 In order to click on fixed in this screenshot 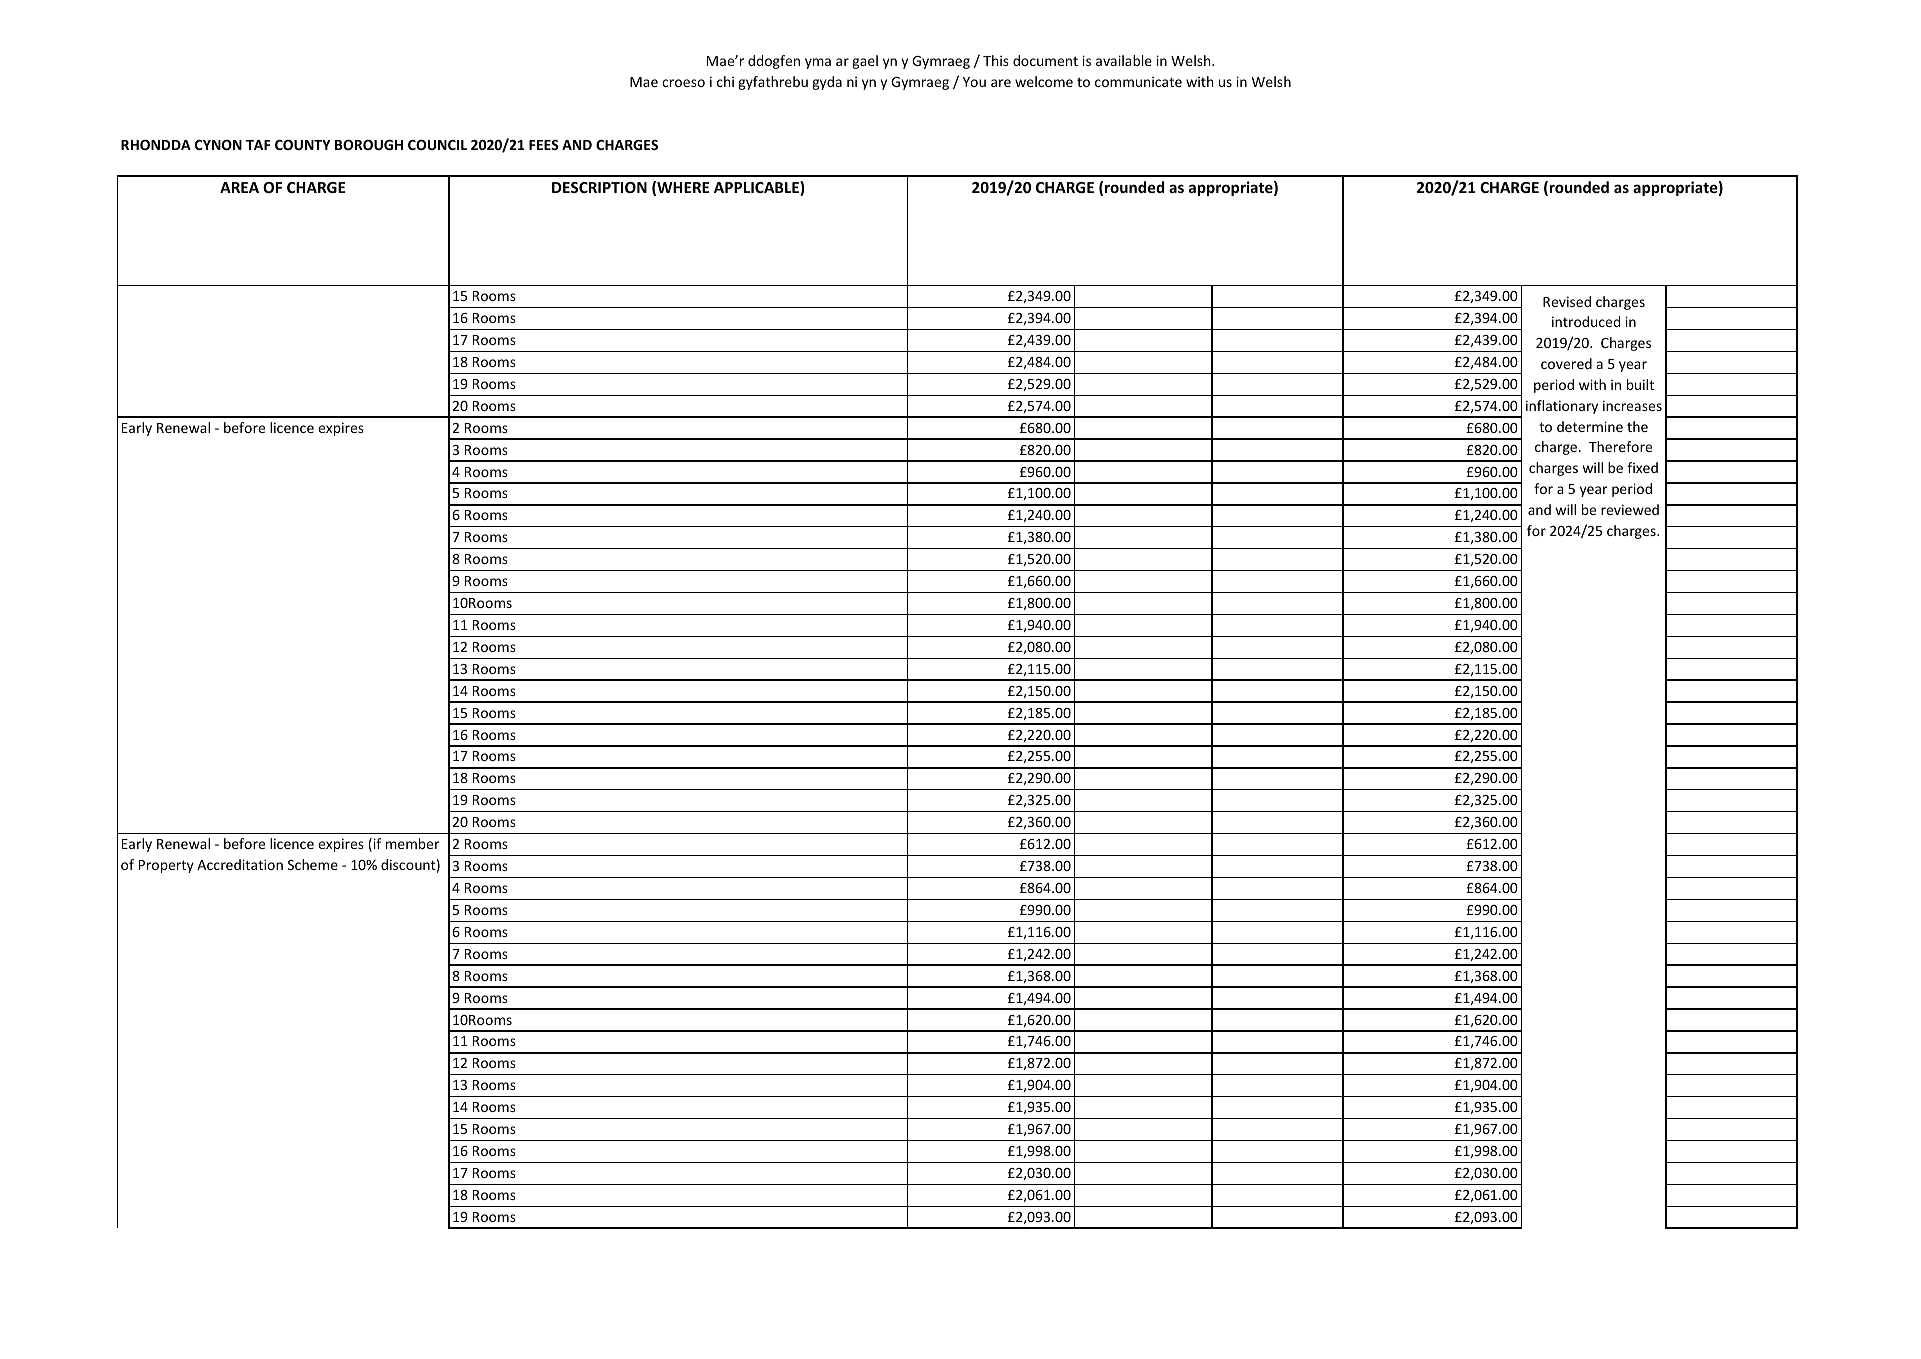, I will do `click(1642, 467)`.
